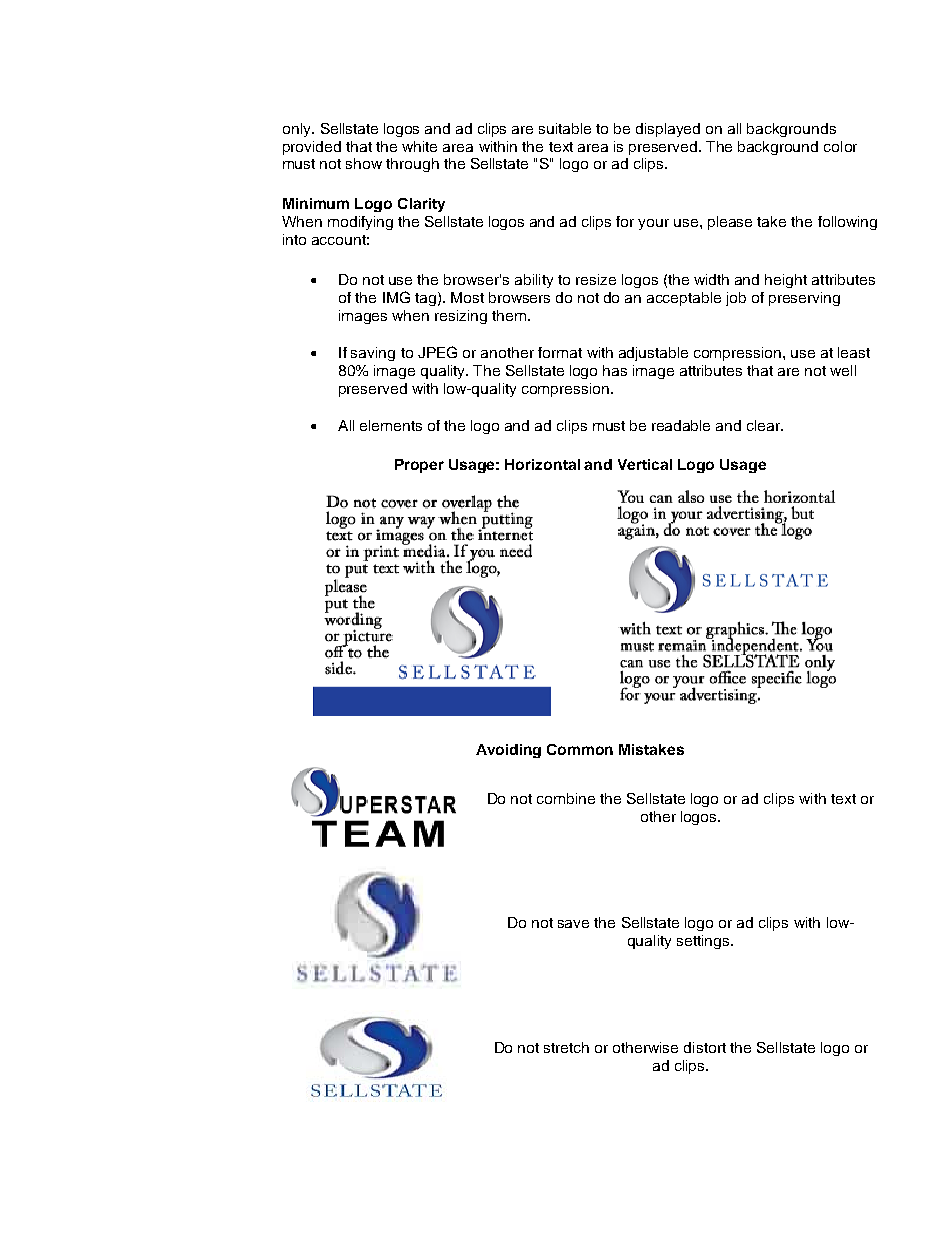 The width and height of the screenshot is (952, 1233). What do you see at coordinates (419, 466) in the screenshot?
I see `Proper` at bounding box center [419, 466].
